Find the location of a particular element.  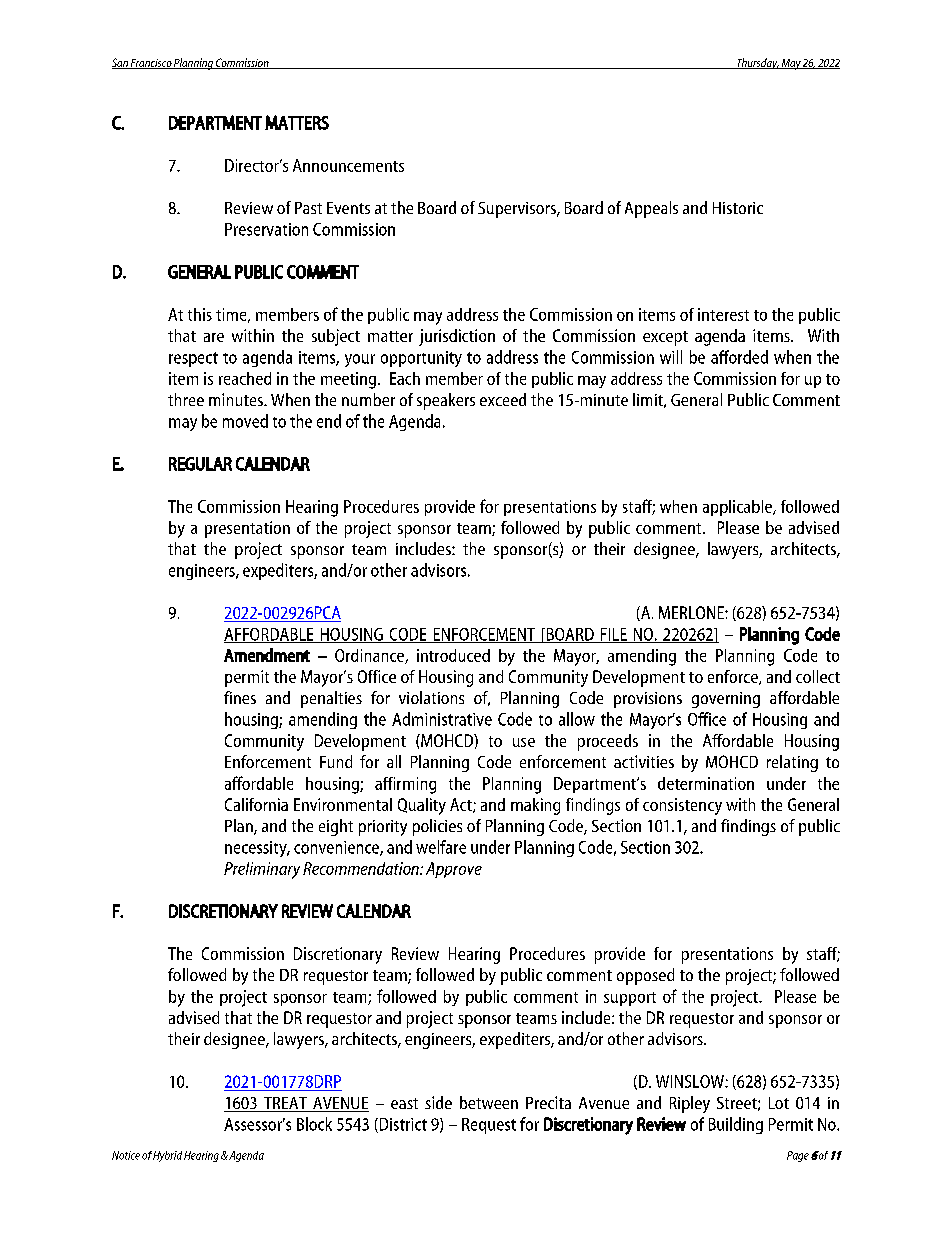

afforded is located at coordinates (739, 357).
